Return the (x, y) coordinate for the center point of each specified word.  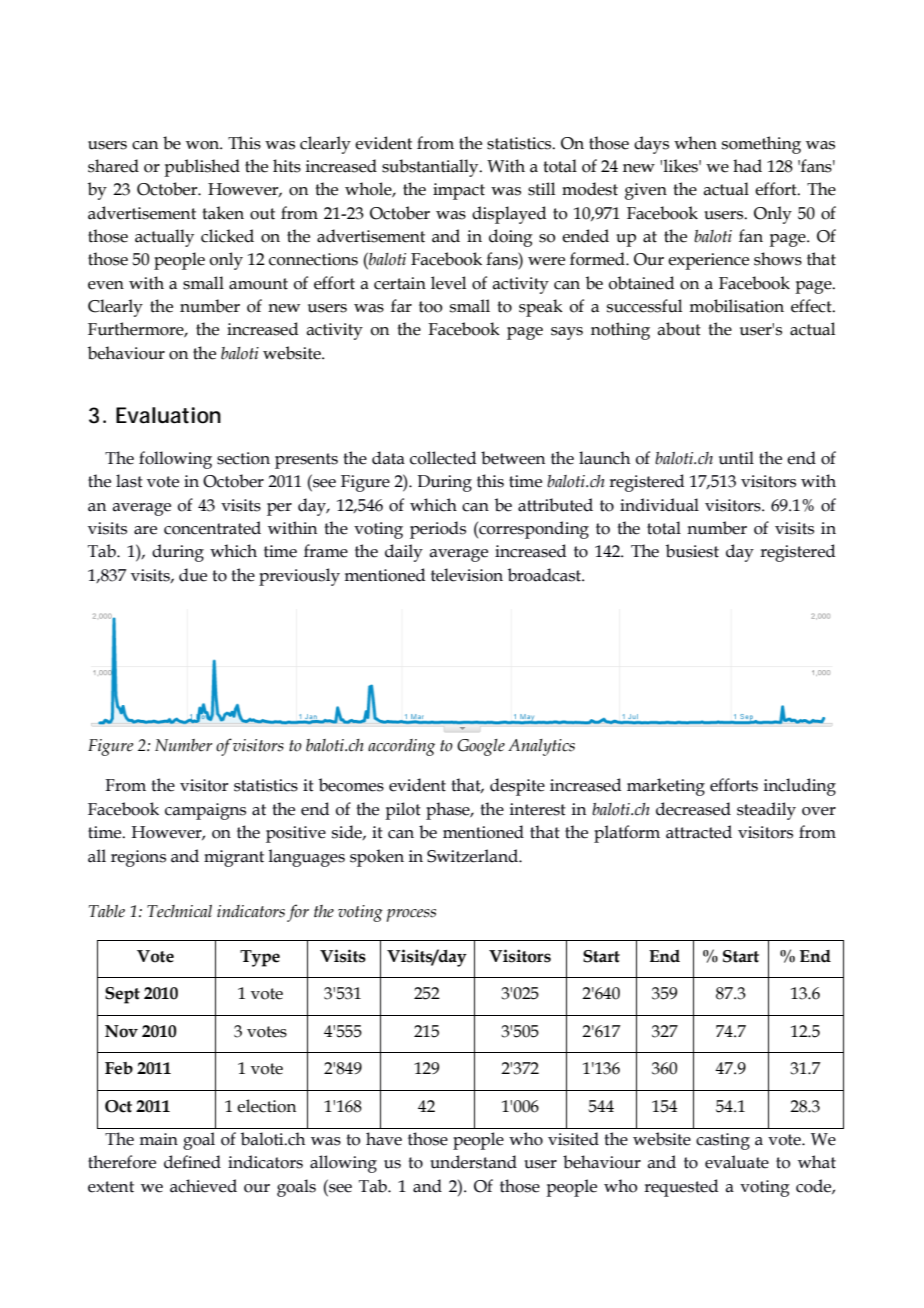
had (747, 166)
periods (438, 530)
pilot (403, 811)
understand (473, 1162)
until (736, 458)
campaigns (205, 811)
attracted (699, 832)
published (202, 168)
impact (459, 191)
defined (192, 1162)
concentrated (212, 528)
